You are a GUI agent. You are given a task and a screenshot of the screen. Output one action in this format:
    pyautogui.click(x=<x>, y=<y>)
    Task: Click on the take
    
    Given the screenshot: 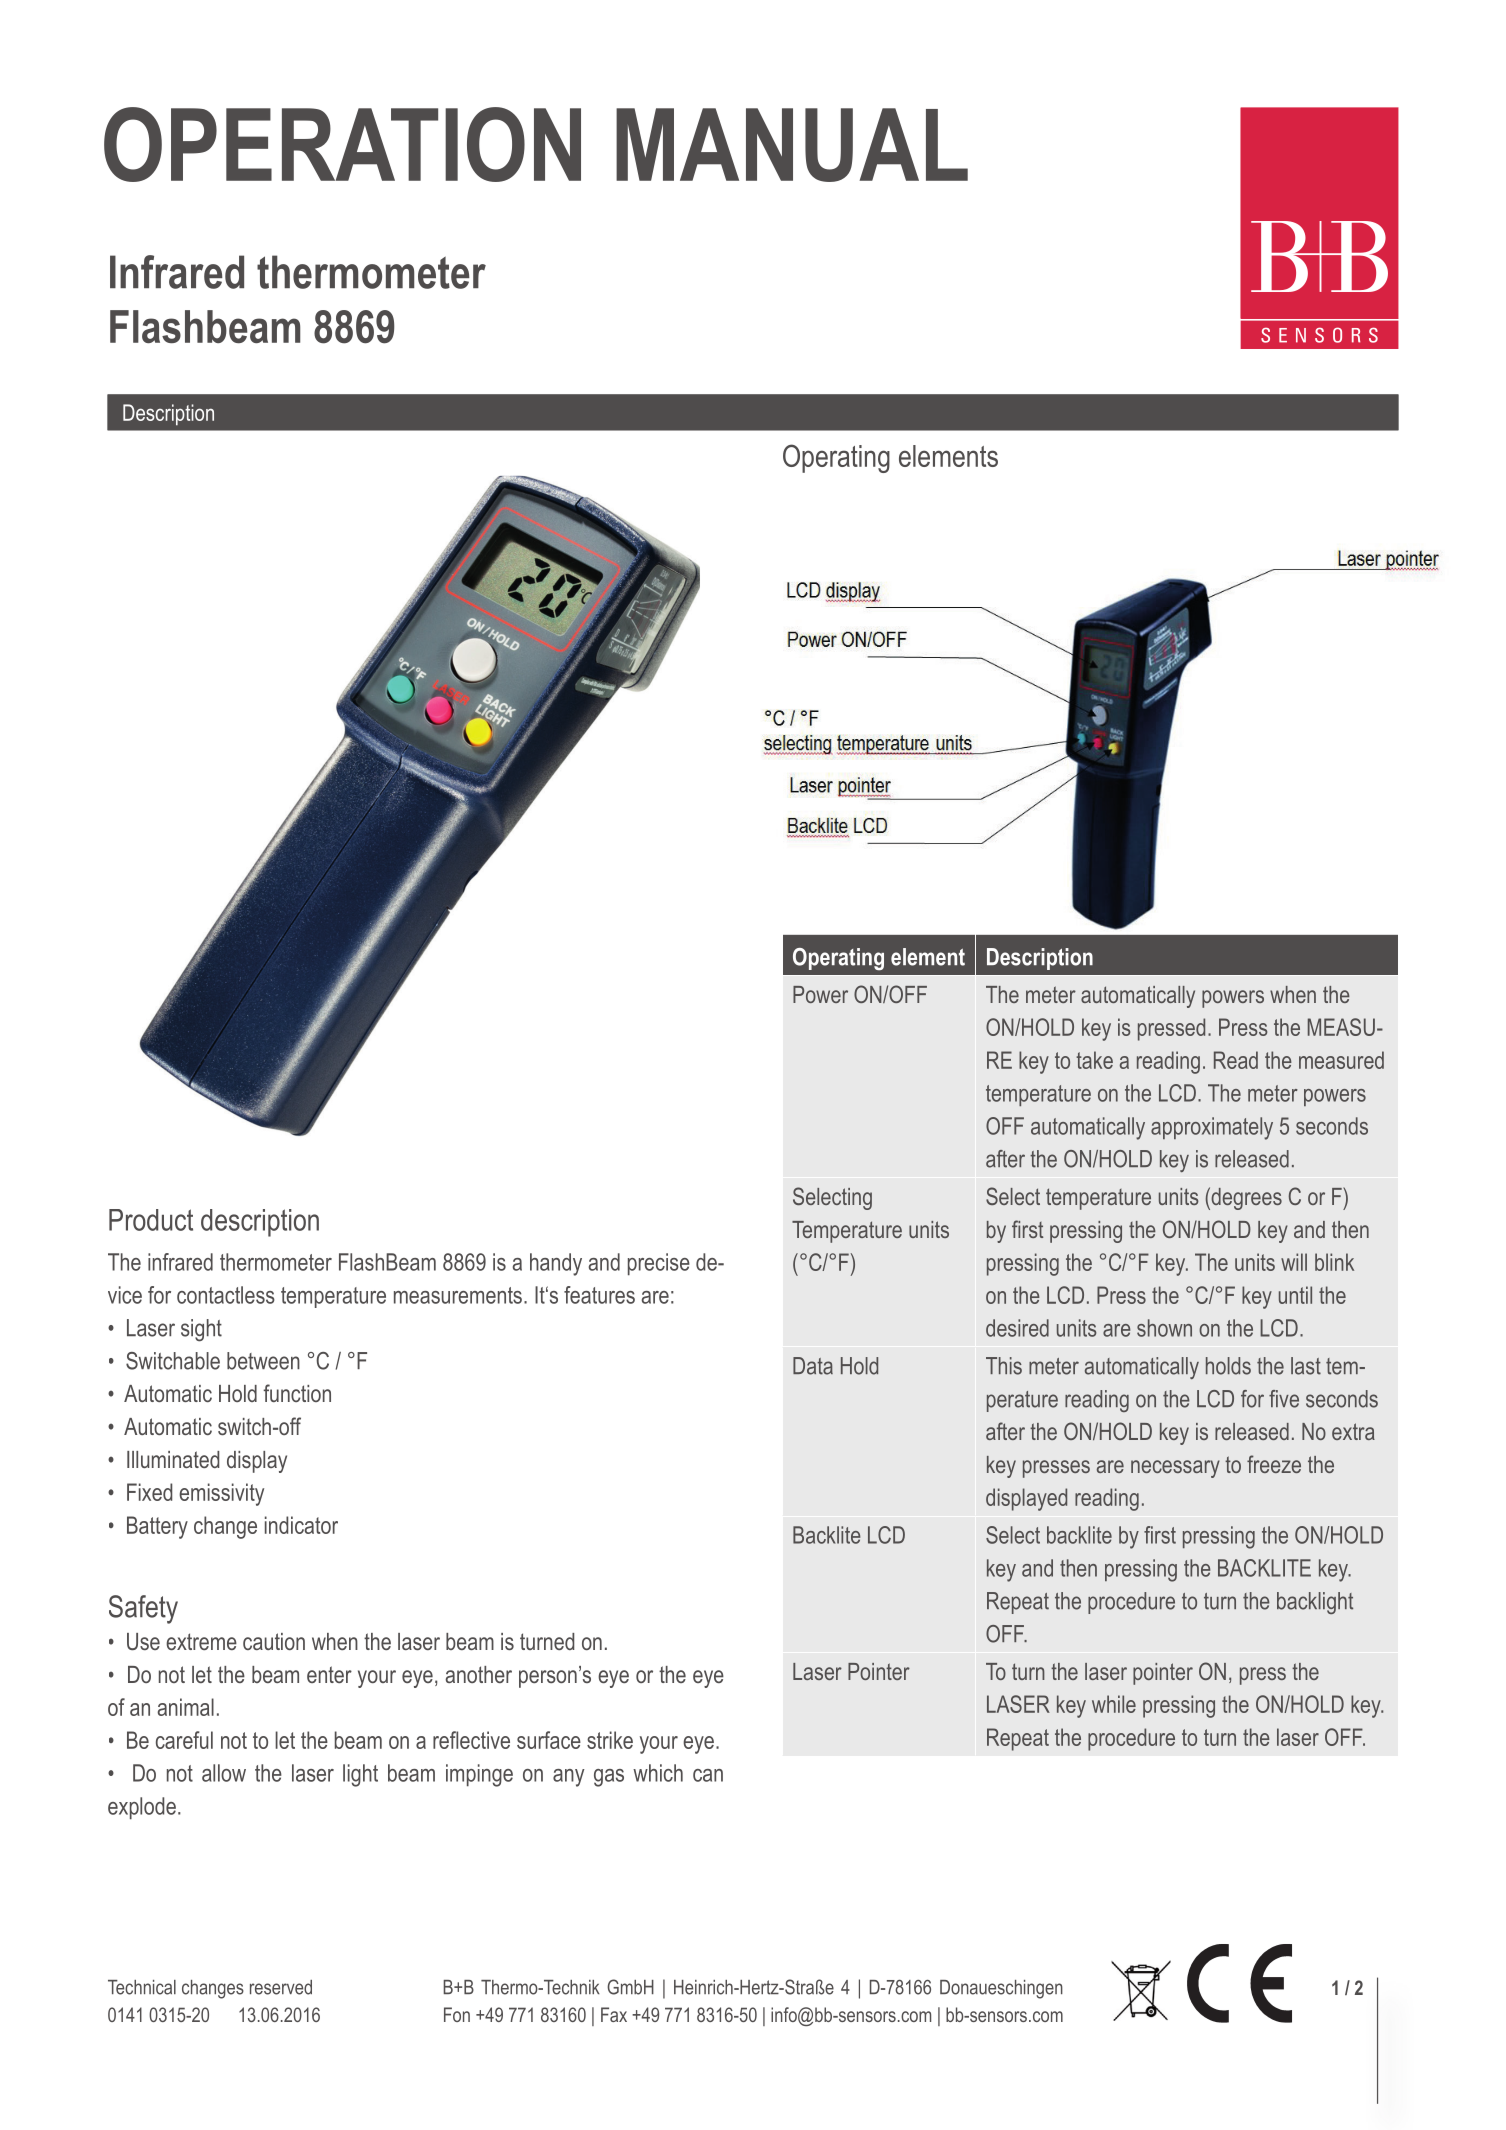 What is the action you would take?
    pyautogui.click(x=1094, y=1060)
